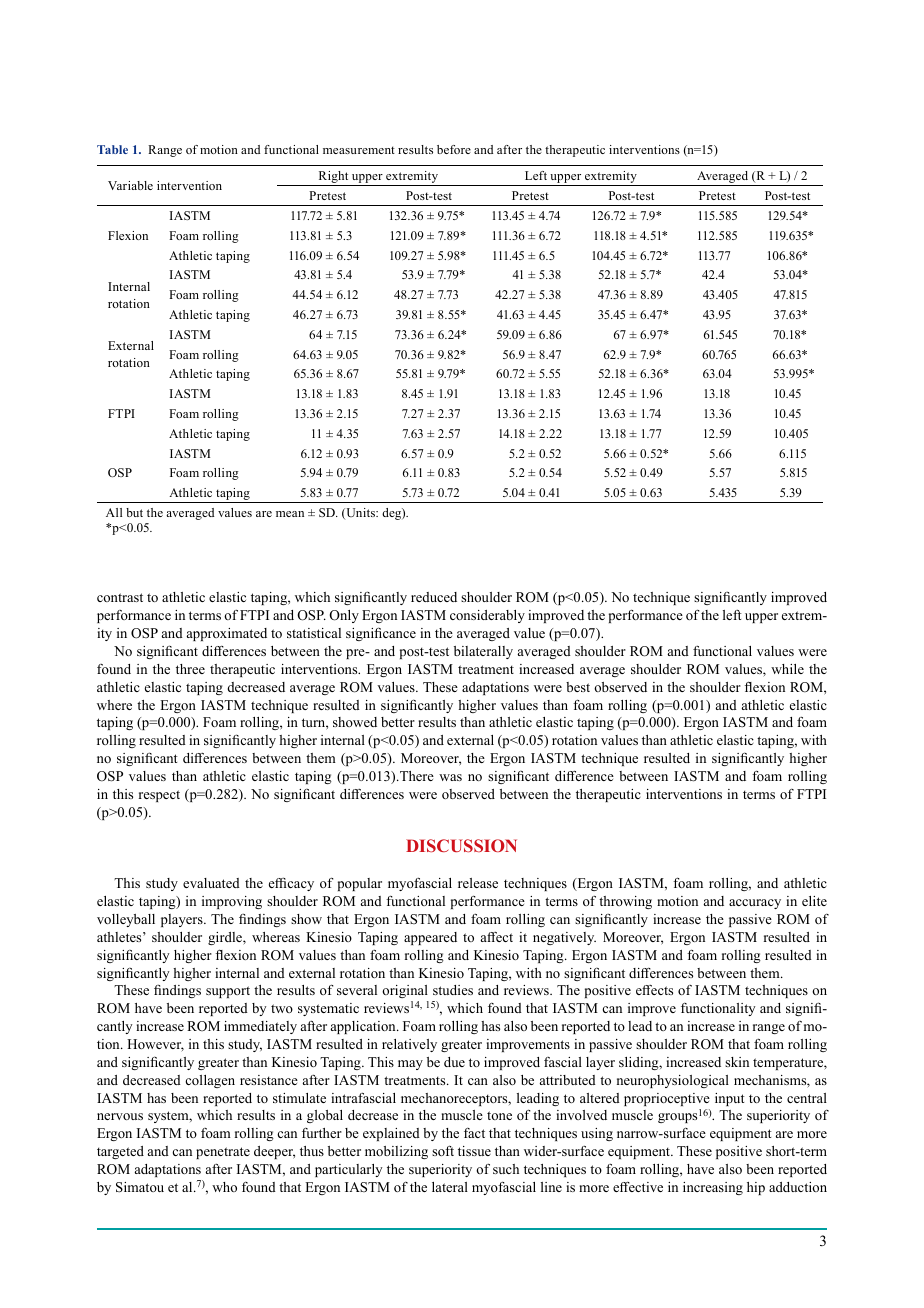 This screenshot has width=924, height=1308. I want to click on accuracy, so click(755, 904).
